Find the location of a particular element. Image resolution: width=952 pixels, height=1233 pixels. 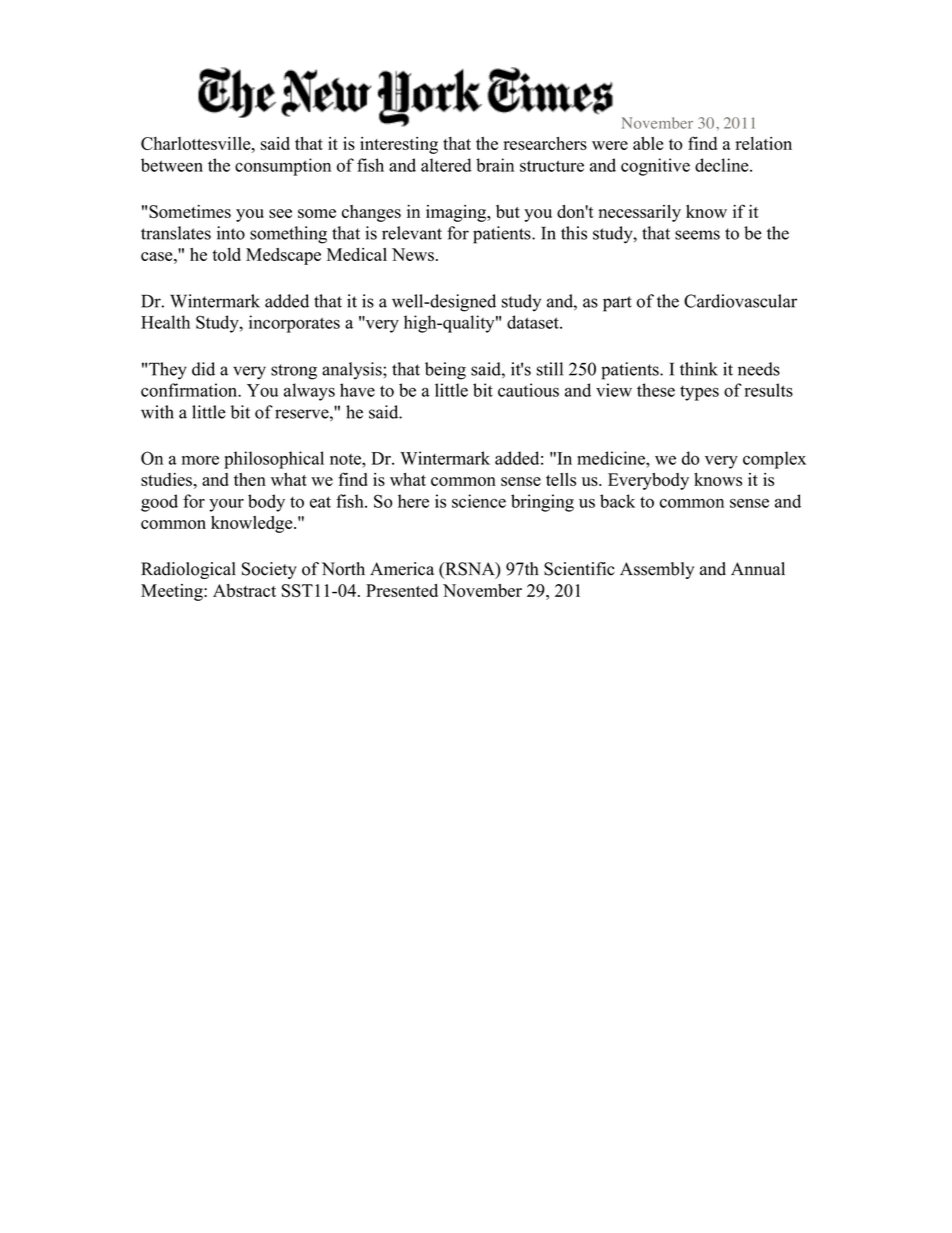

think is located at coordinates (699, 369).
